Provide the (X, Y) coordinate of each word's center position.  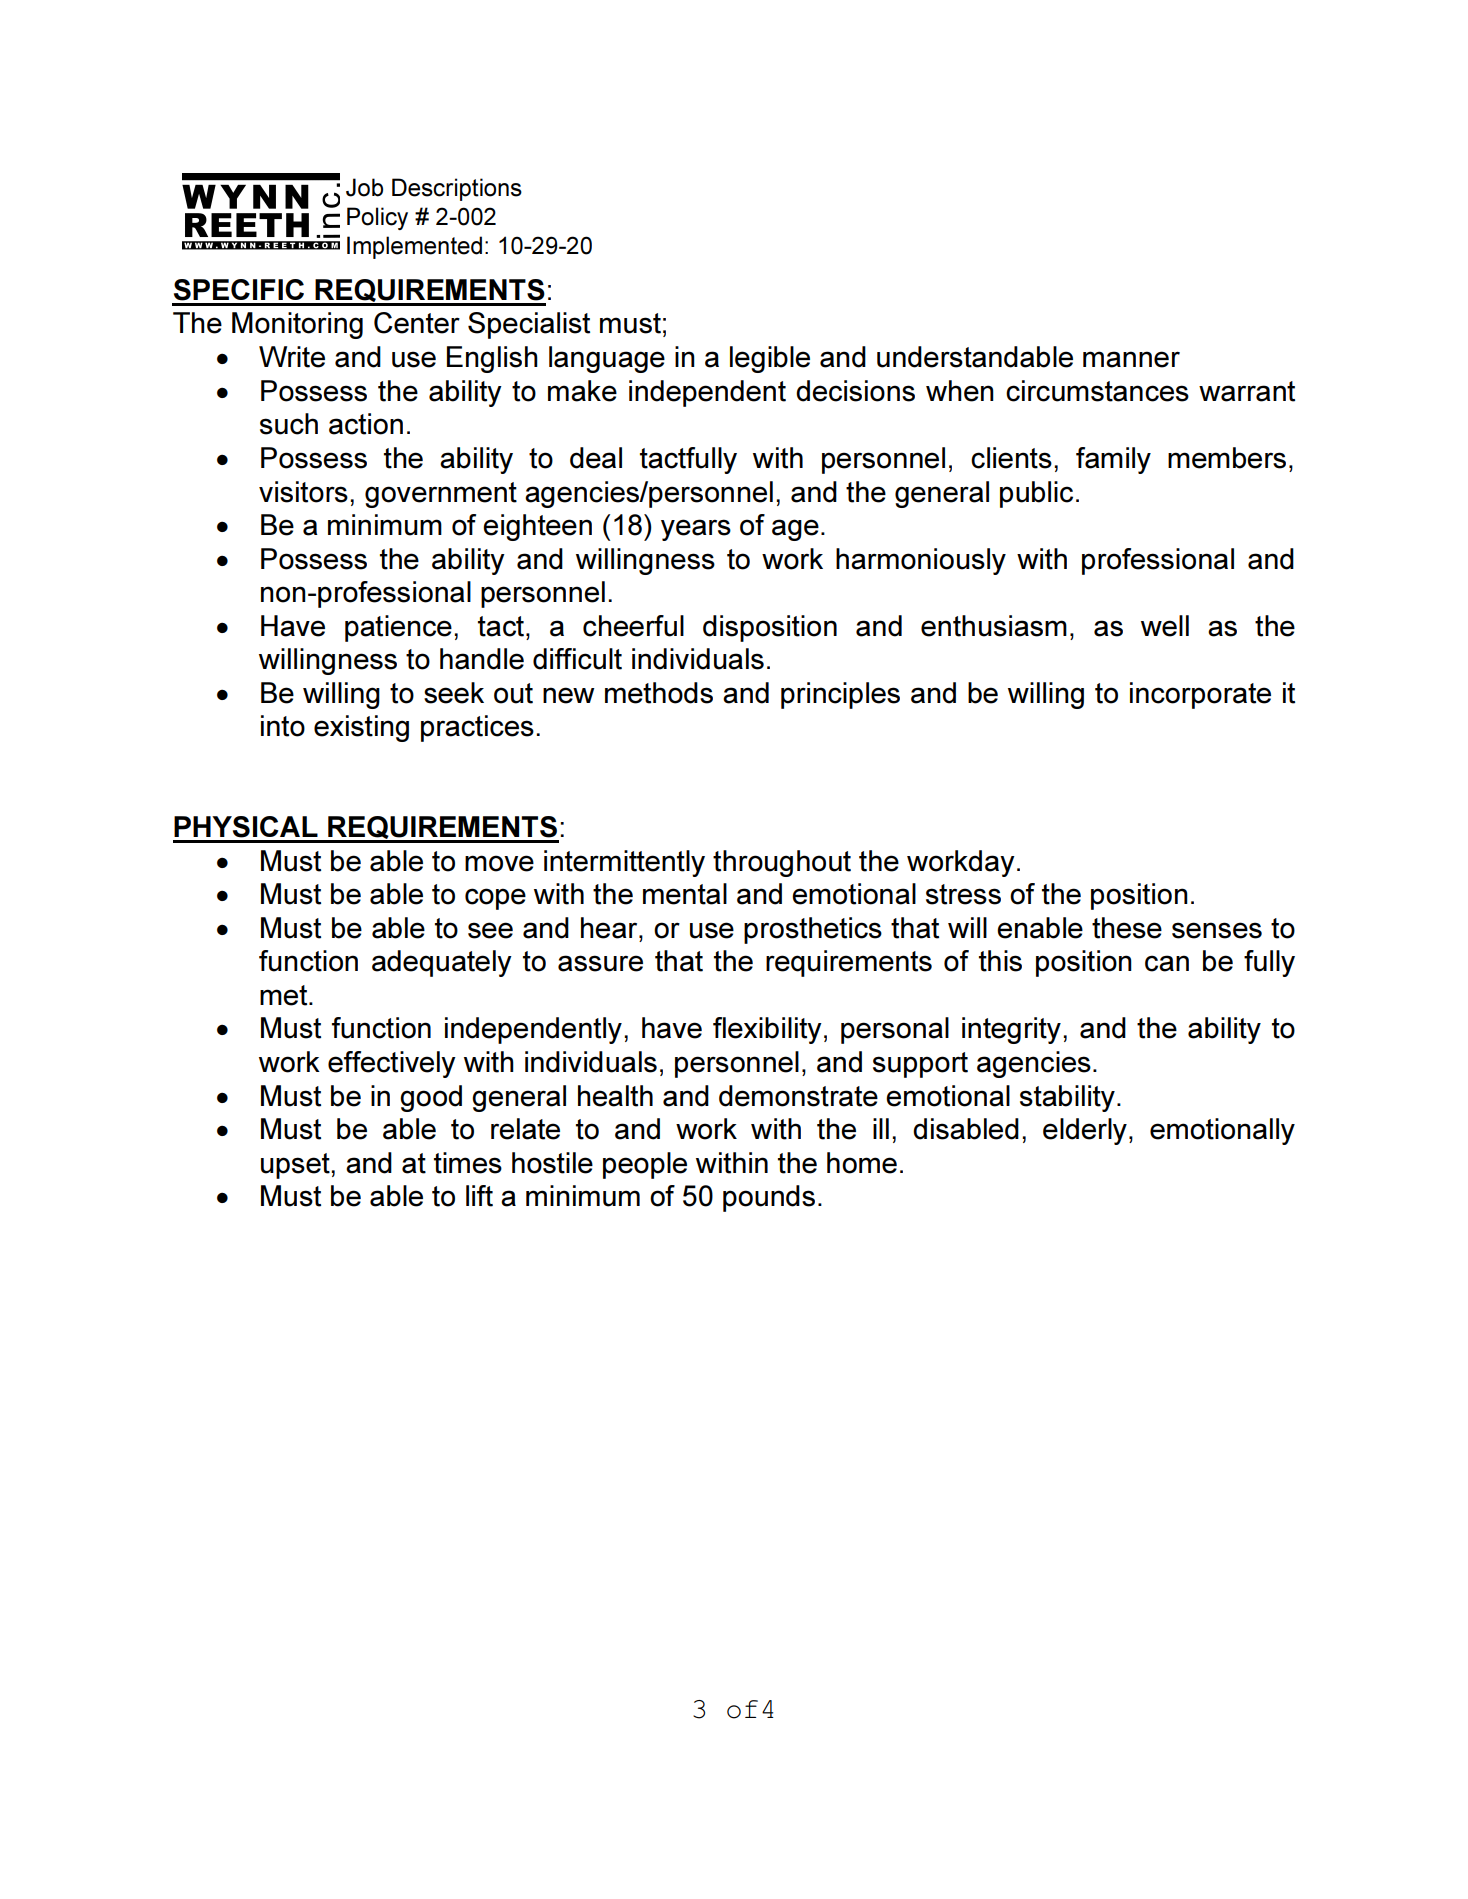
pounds (769, 1198)
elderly (1085, 1131)
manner (1131, 359)
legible (770, 359)
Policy (377, 218)
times (468, 1163)
